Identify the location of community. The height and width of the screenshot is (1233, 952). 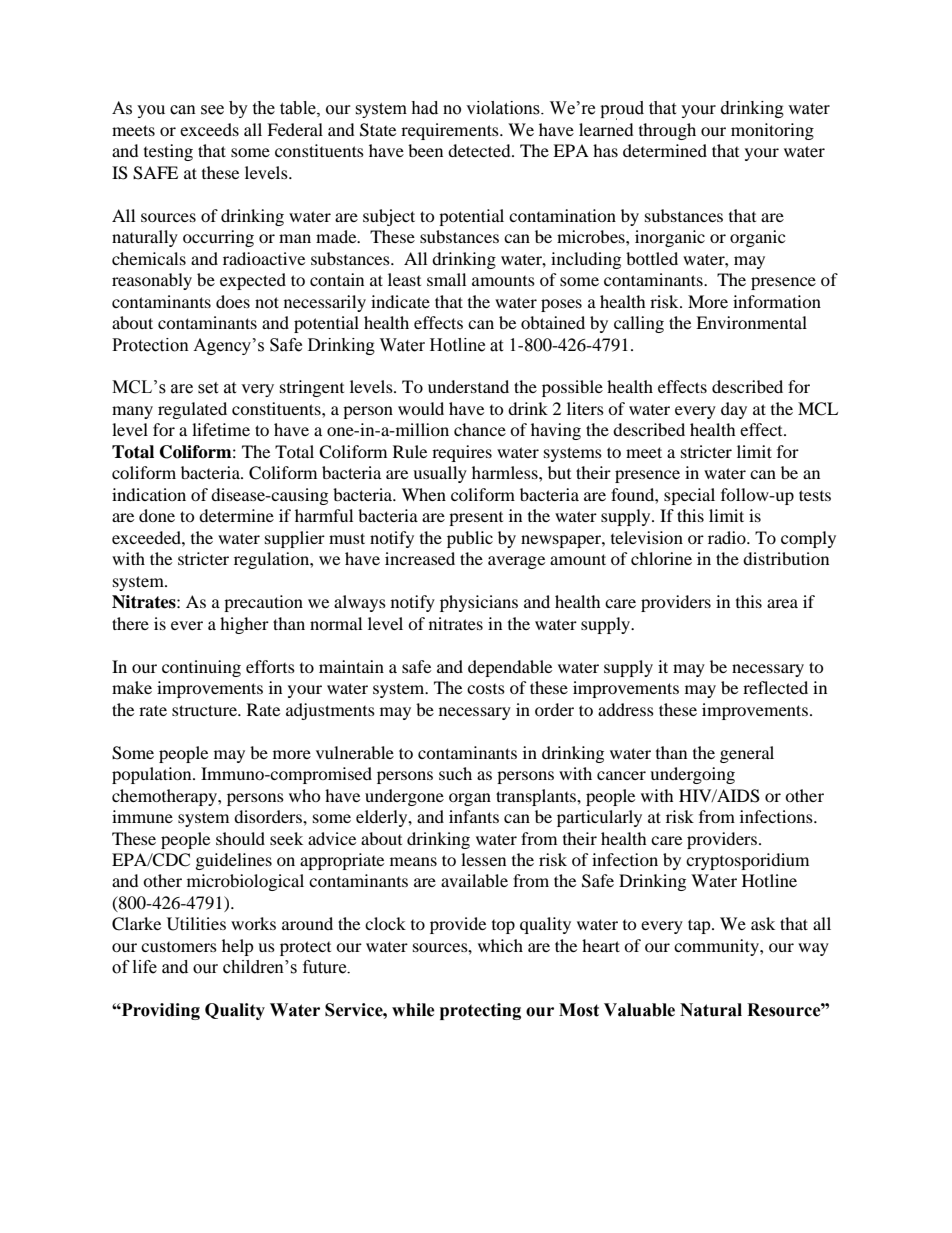
(717, 947).
